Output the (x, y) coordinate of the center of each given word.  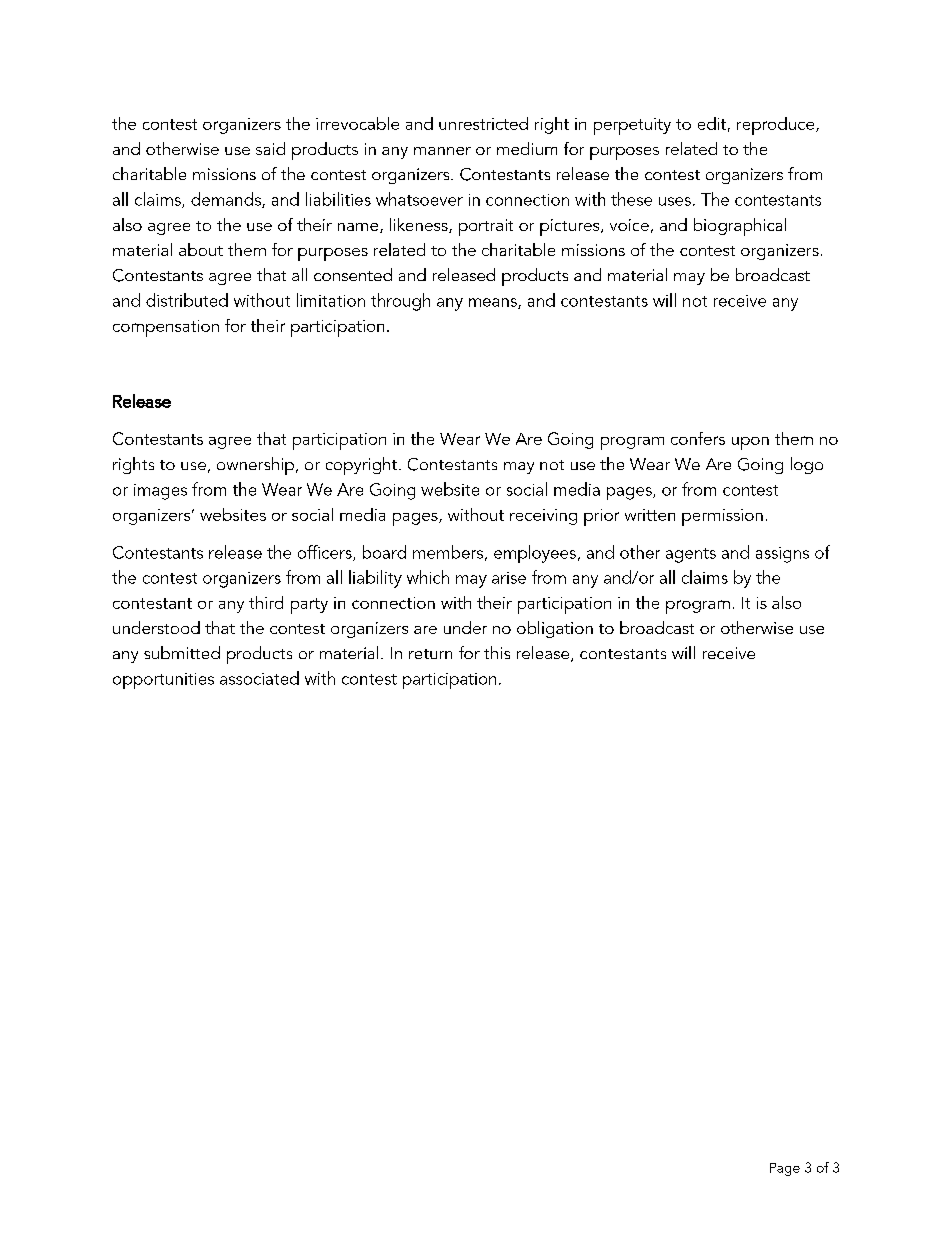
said (270, 148)
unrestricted (483, 123)
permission (722, 517)
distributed (187, 300)
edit (712, 123)
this (497, 652)
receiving (543, 517)
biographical (740, 227)
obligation (555, 629)
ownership (257, 466)
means (494, 303)
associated (259, 678)
